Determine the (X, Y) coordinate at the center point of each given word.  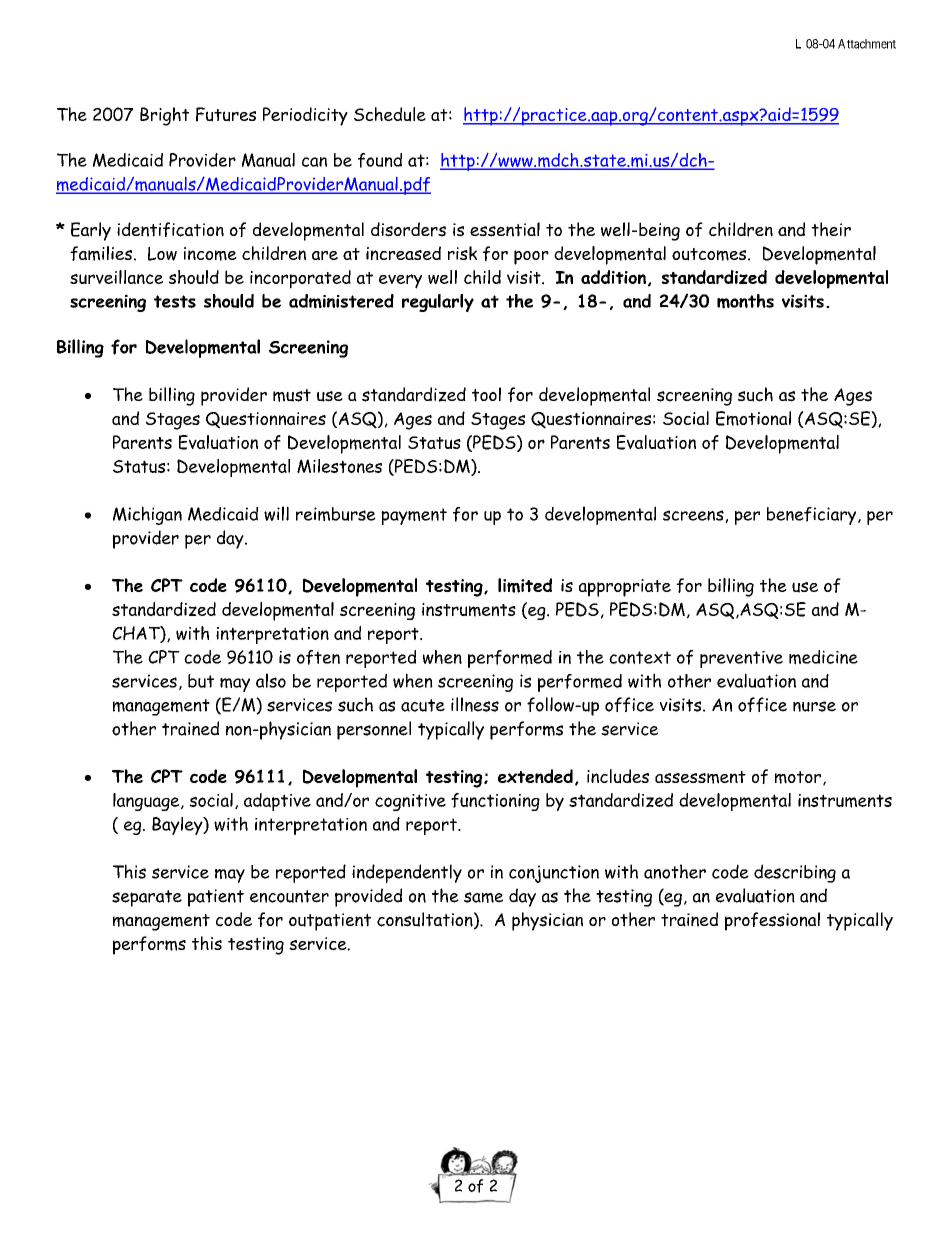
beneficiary (813, 516)
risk (462, 253)
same (483, 897)
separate (147, 898)
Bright (164, 116)
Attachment (867, 44)
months (745, 301)
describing (795, 873)
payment (414, 516)
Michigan (147, 515)
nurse (814, 706)
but (201, 681)
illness (475, 704)
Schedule (390, 114)
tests (175, 301)
